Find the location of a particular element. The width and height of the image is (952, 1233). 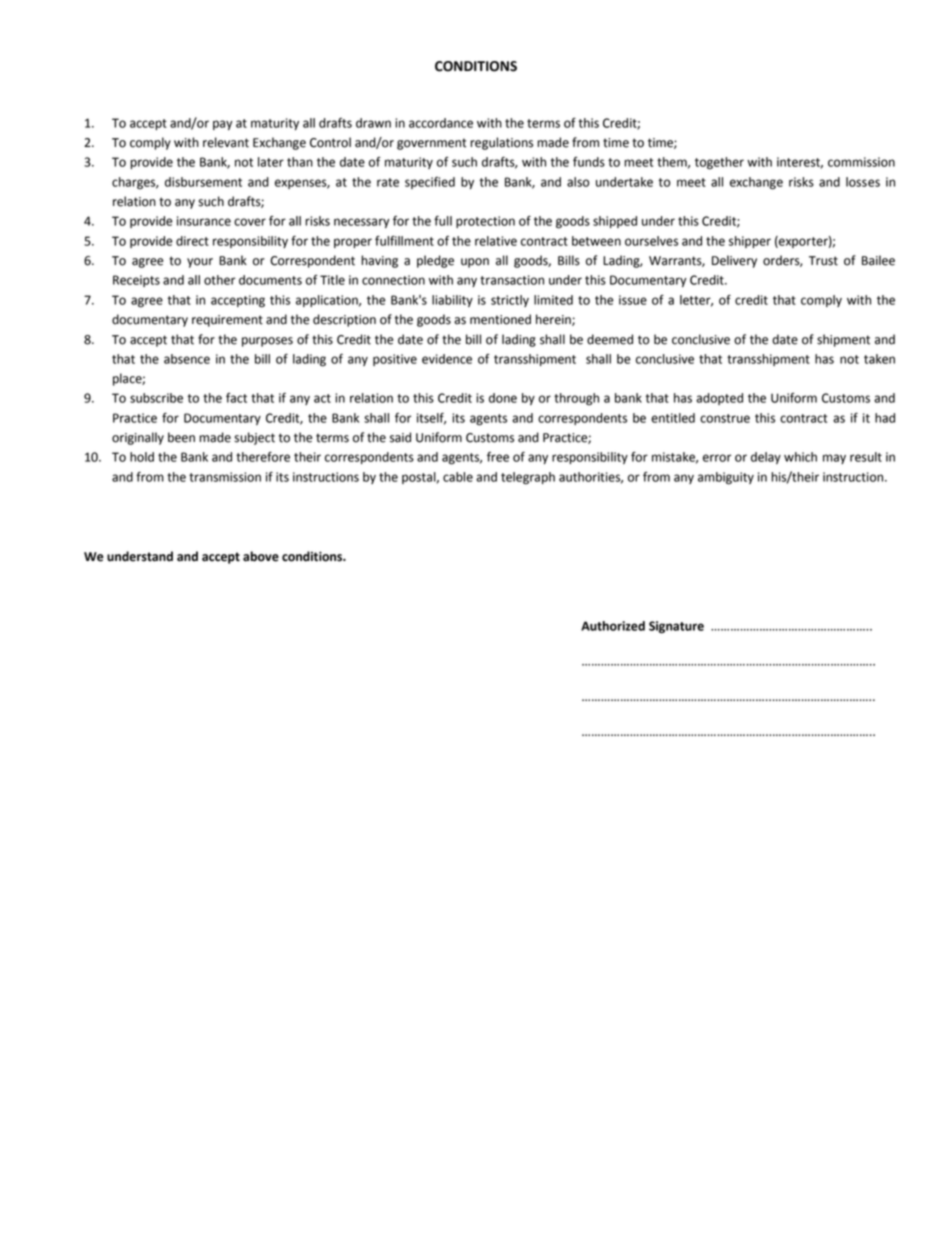

upon is located at coordinates (475, 263).
